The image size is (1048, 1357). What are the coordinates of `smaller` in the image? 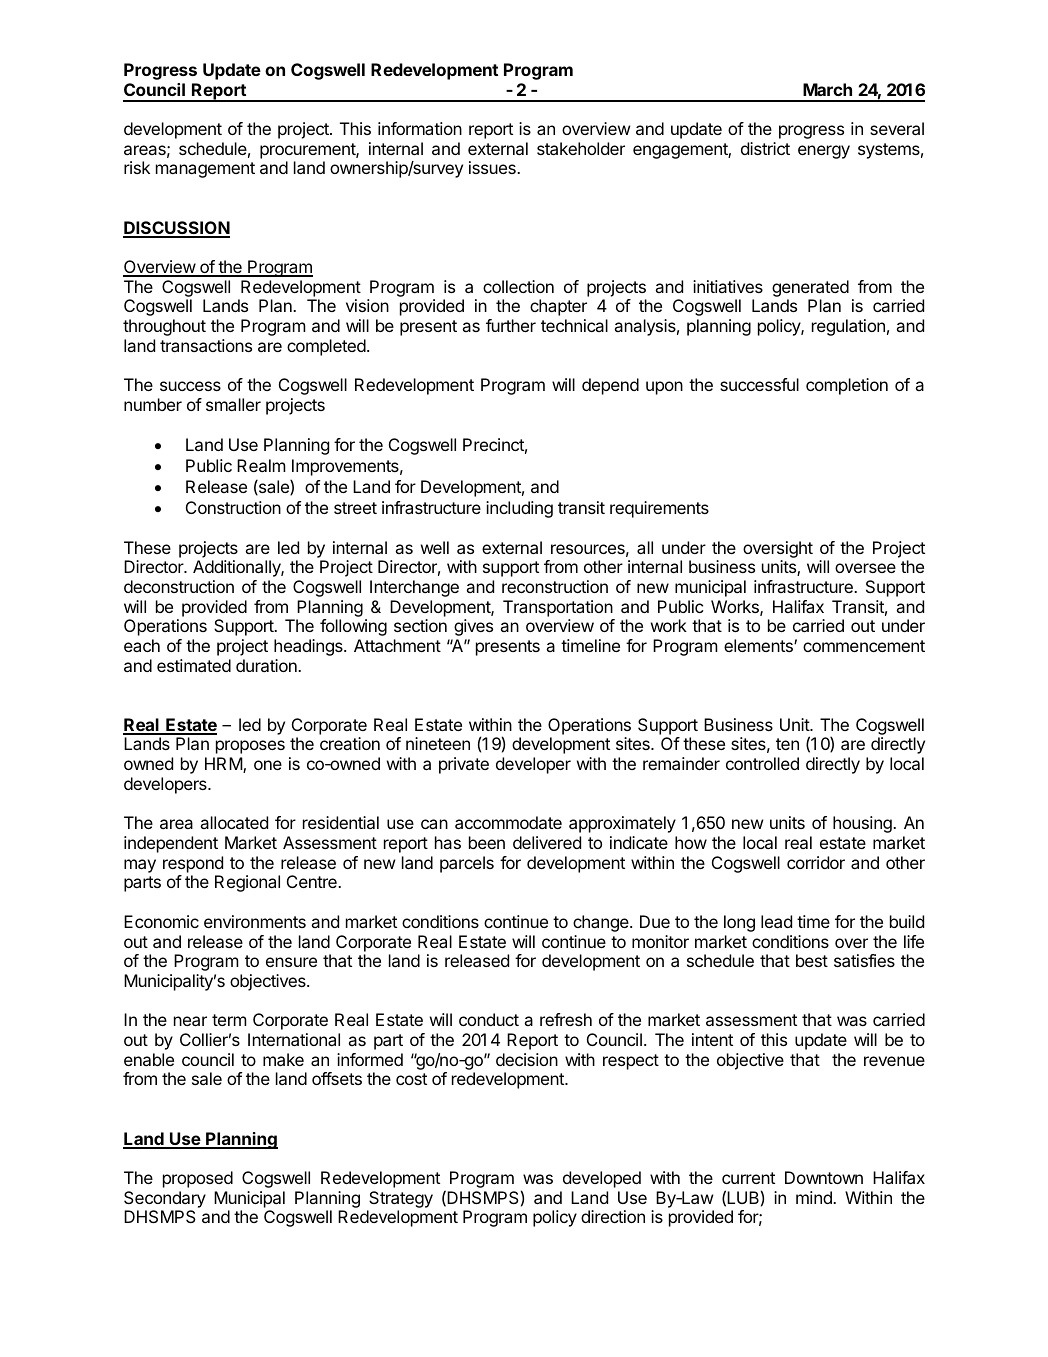 It's located at (233, 404).
